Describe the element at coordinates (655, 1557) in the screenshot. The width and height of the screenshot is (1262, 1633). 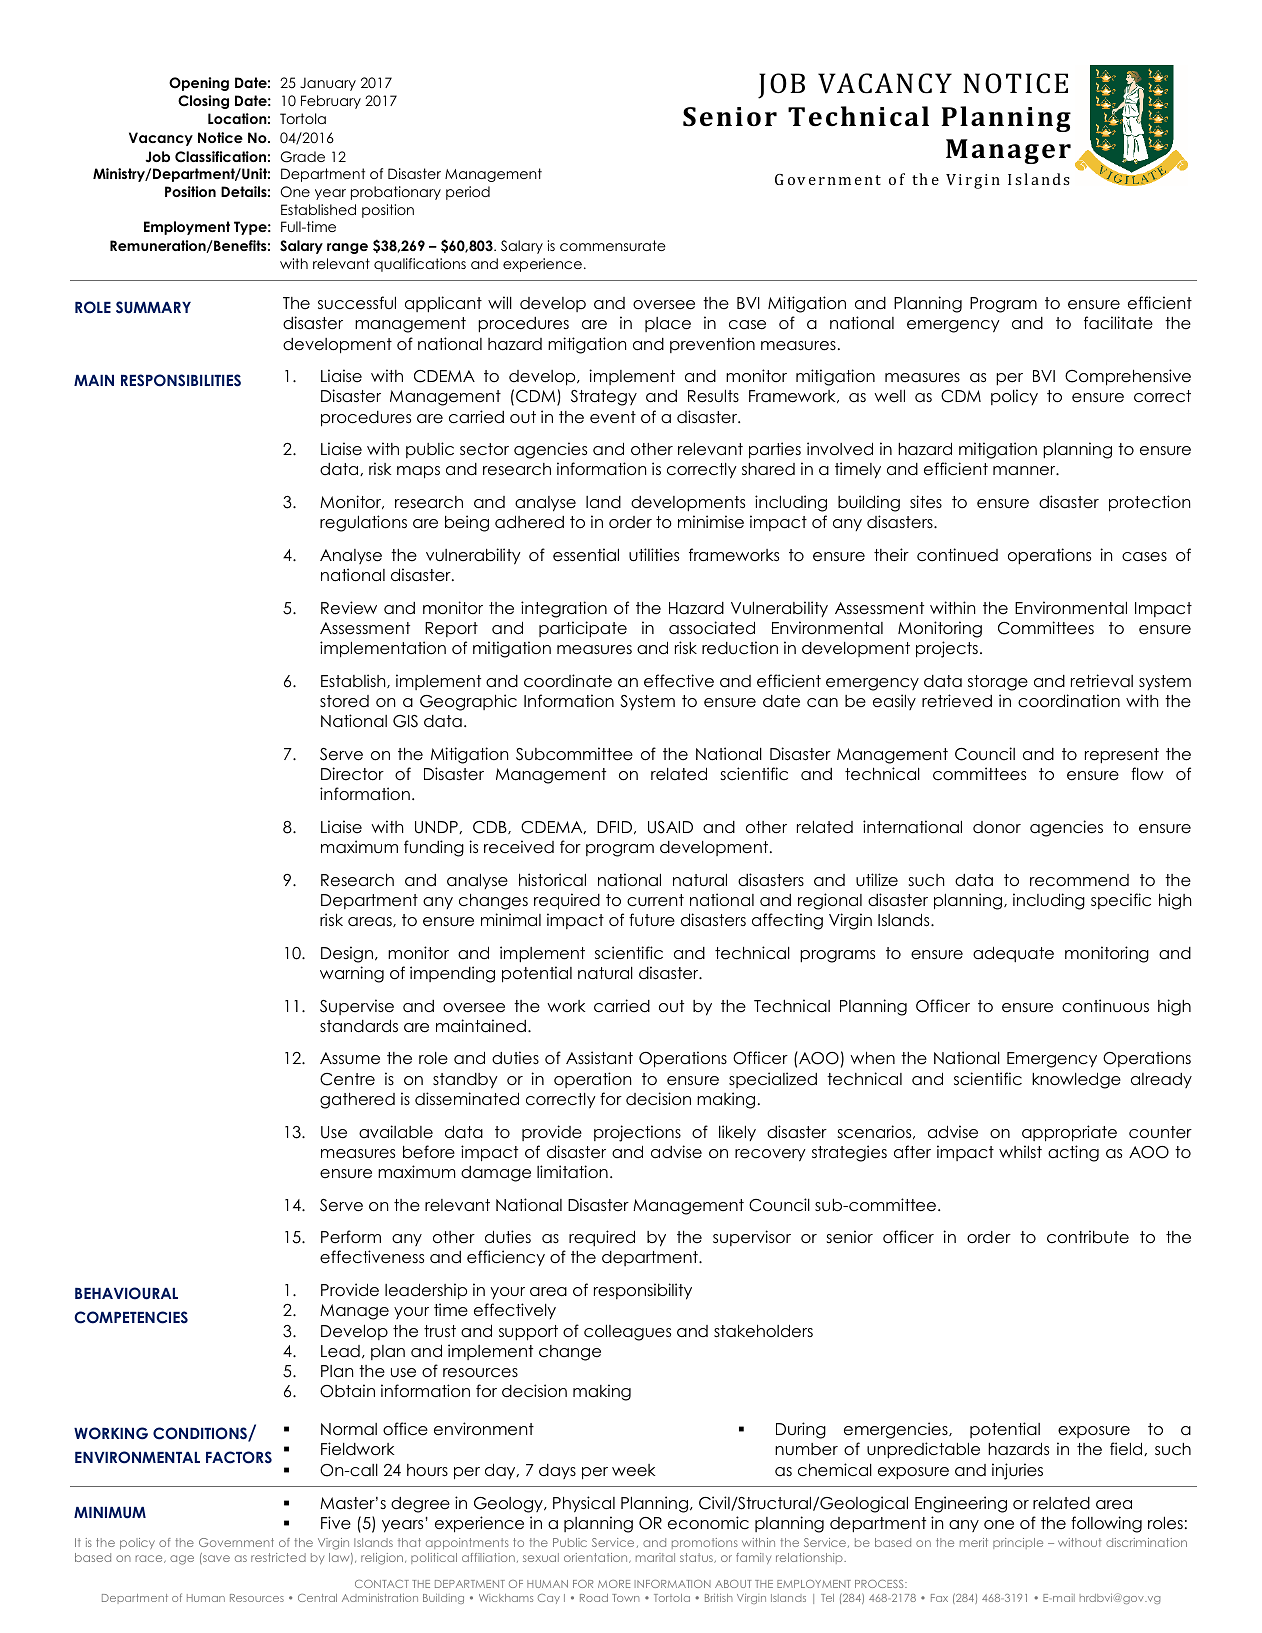
I see `marital` at that location.
